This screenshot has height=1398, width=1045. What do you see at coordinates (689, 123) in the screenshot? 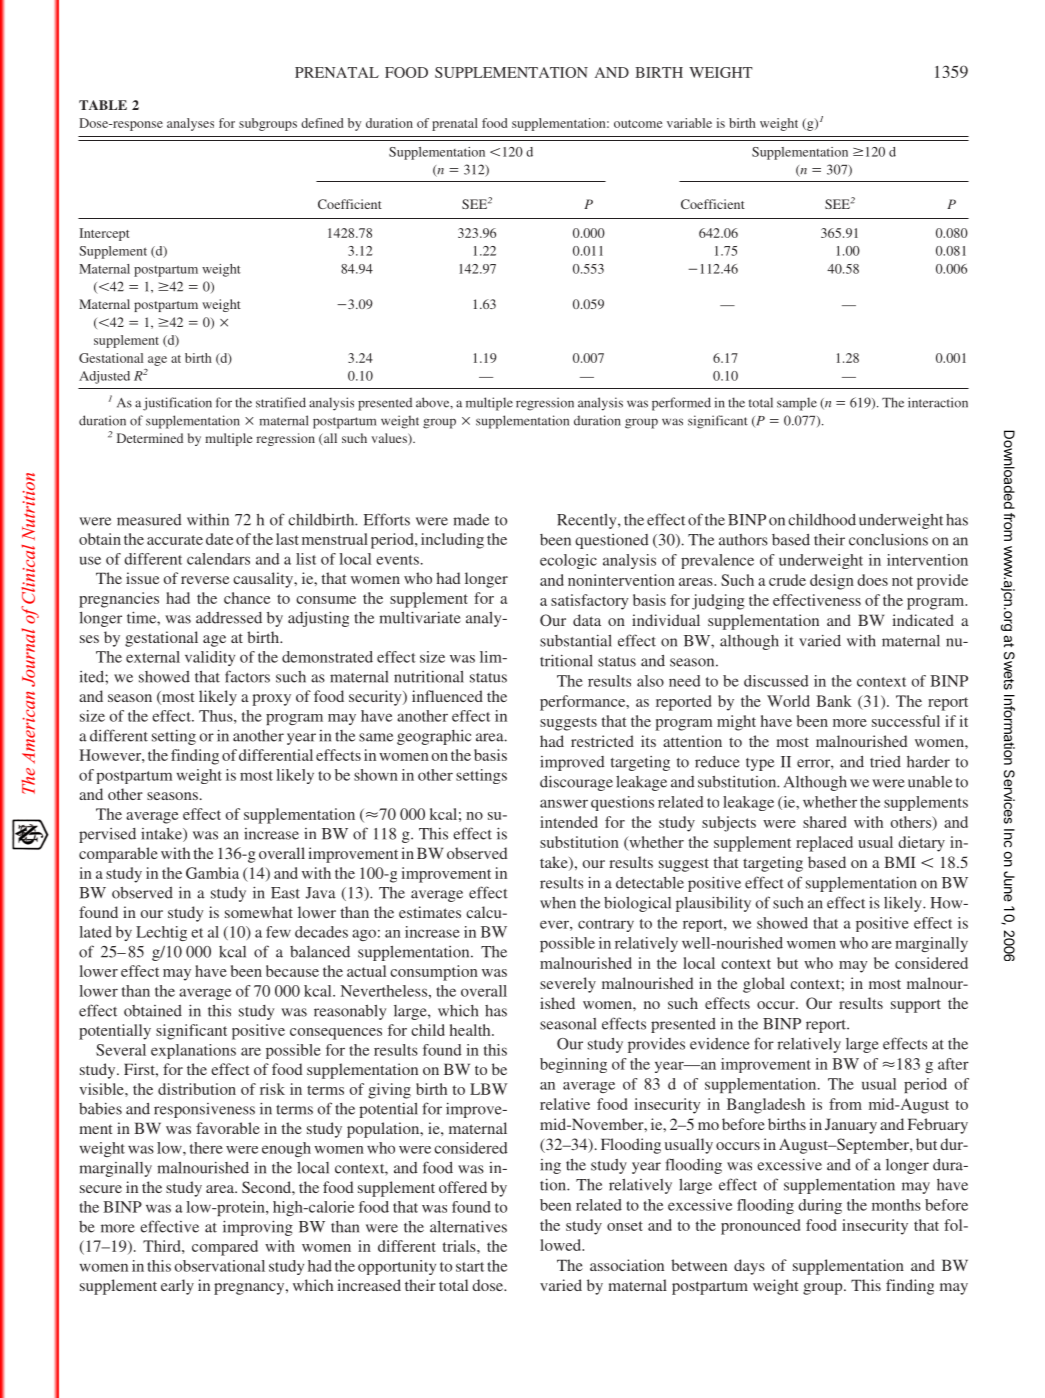
I see `variable` at bounding box center [689, 123].
